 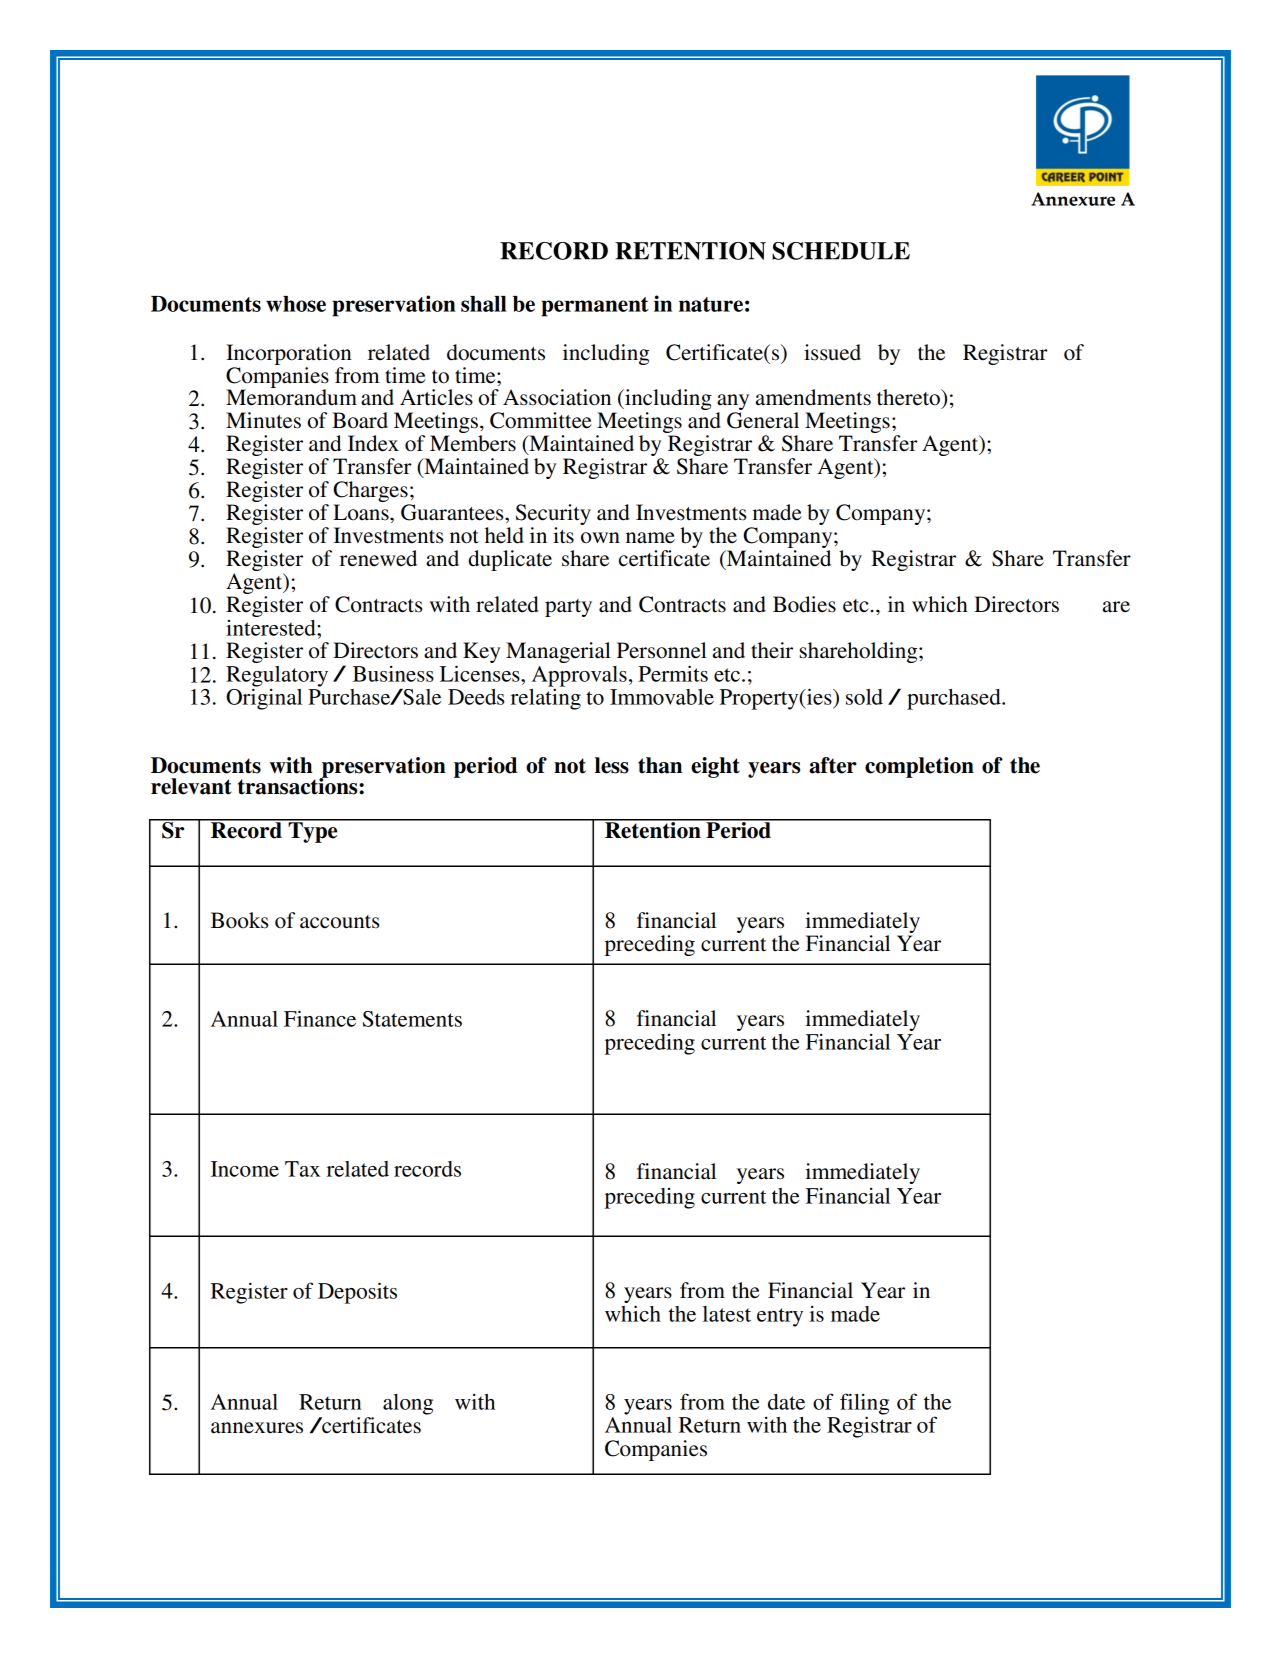 I want to click on along, so click(x=408, y=1404).
